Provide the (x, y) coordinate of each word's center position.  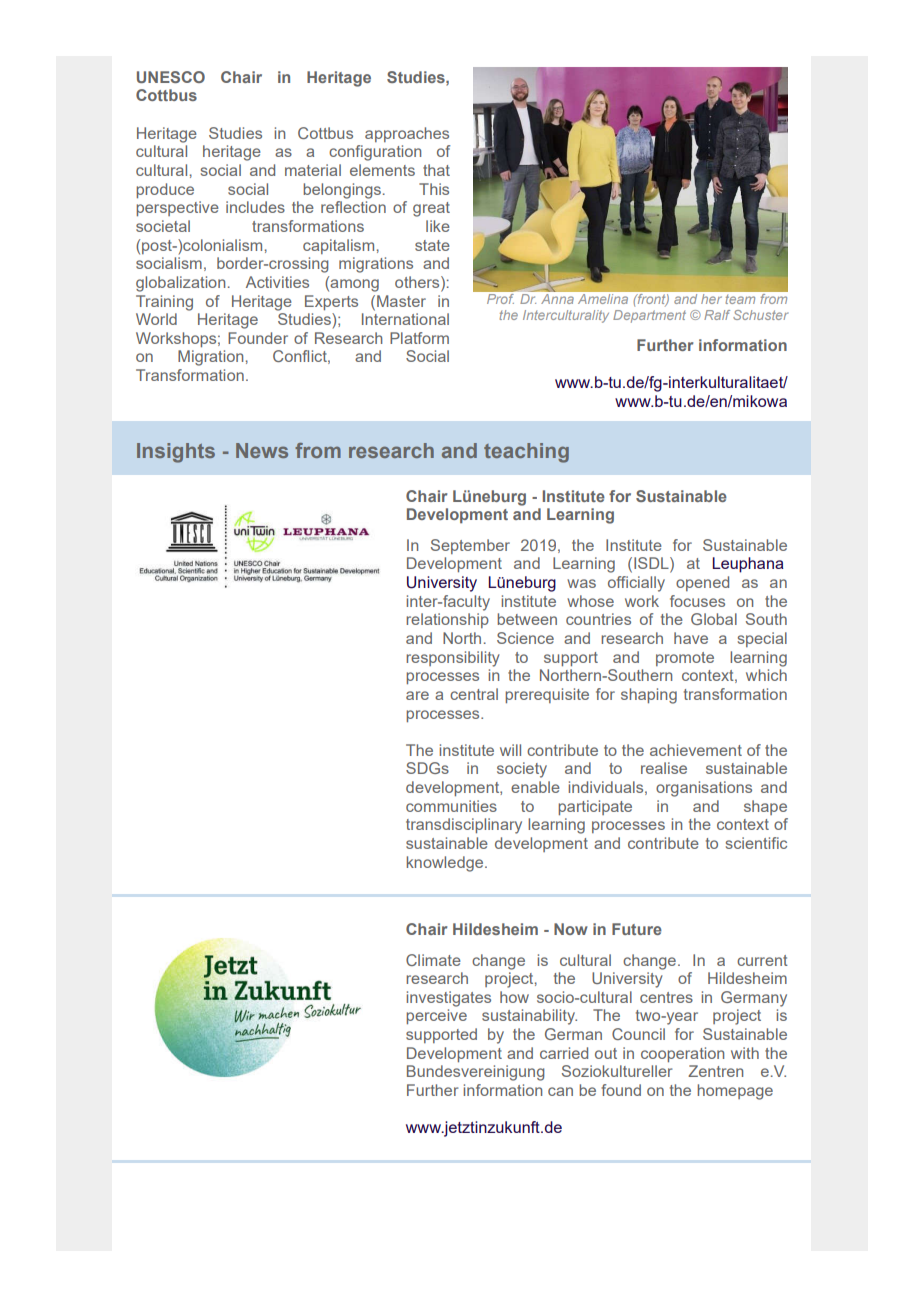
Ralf (717, 315)
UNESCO (171, 77)
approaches (407, 134)
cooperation (682, 1054)
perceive (436, 1016)
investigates (448, 999)
